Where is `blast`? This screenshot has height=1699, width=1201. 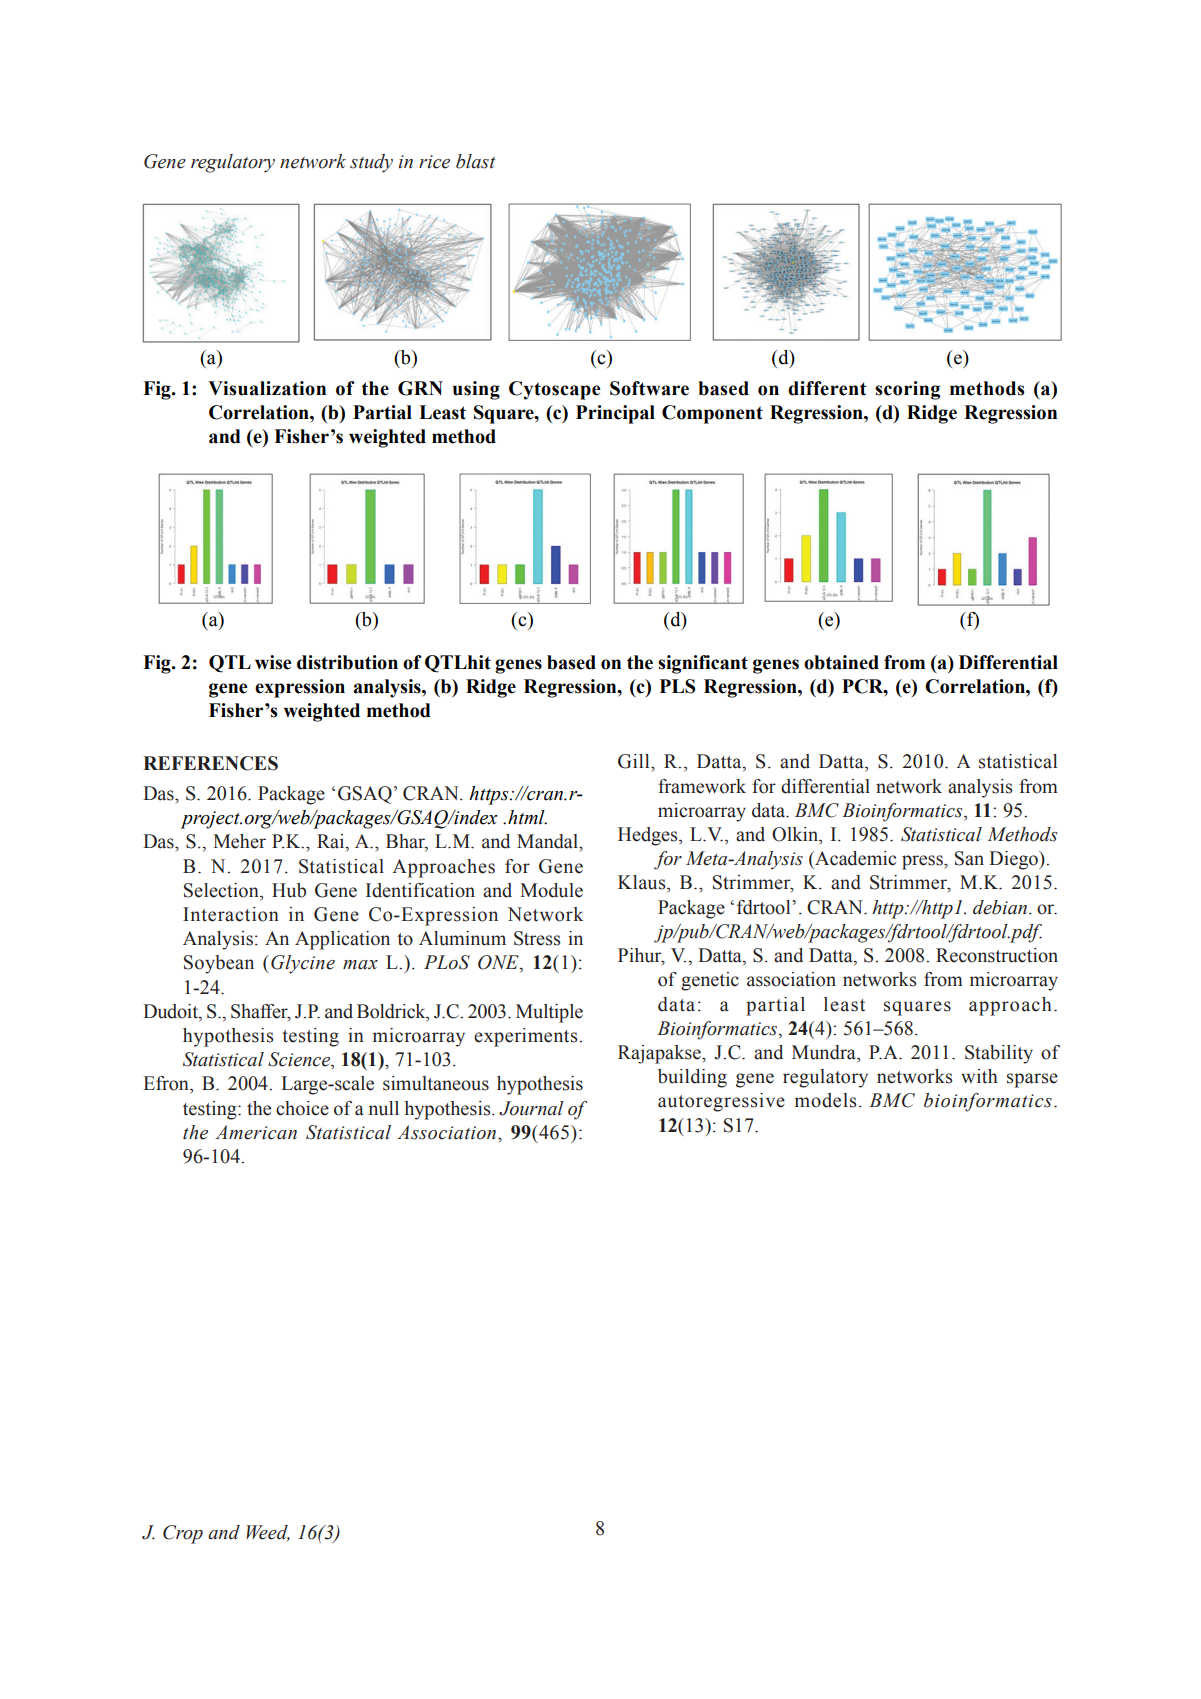
blast is located at coordinates (475, 161).
